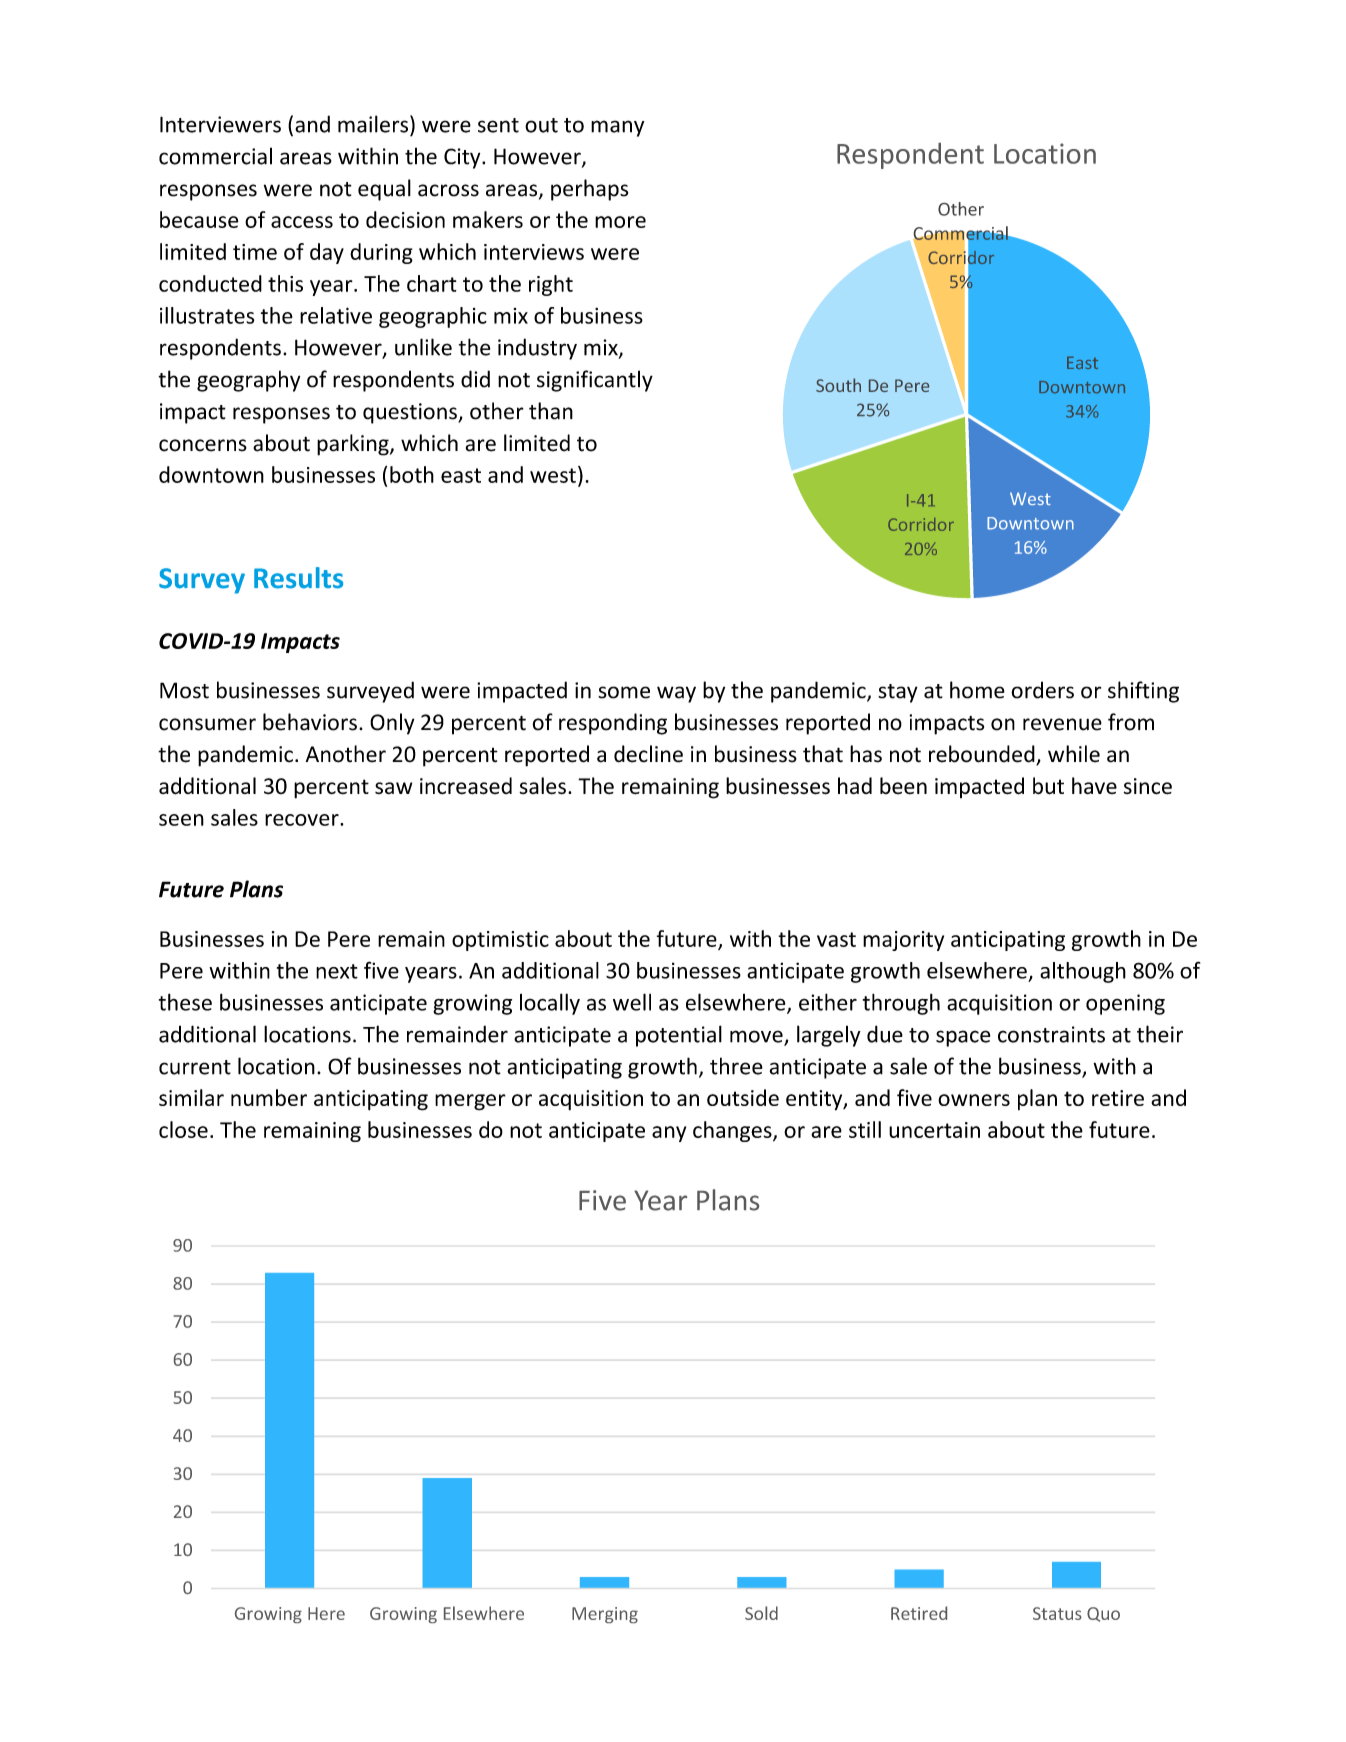 This screenshot has height=1742, width=1346. I want to click on constraints, so click(1051, 1034).
